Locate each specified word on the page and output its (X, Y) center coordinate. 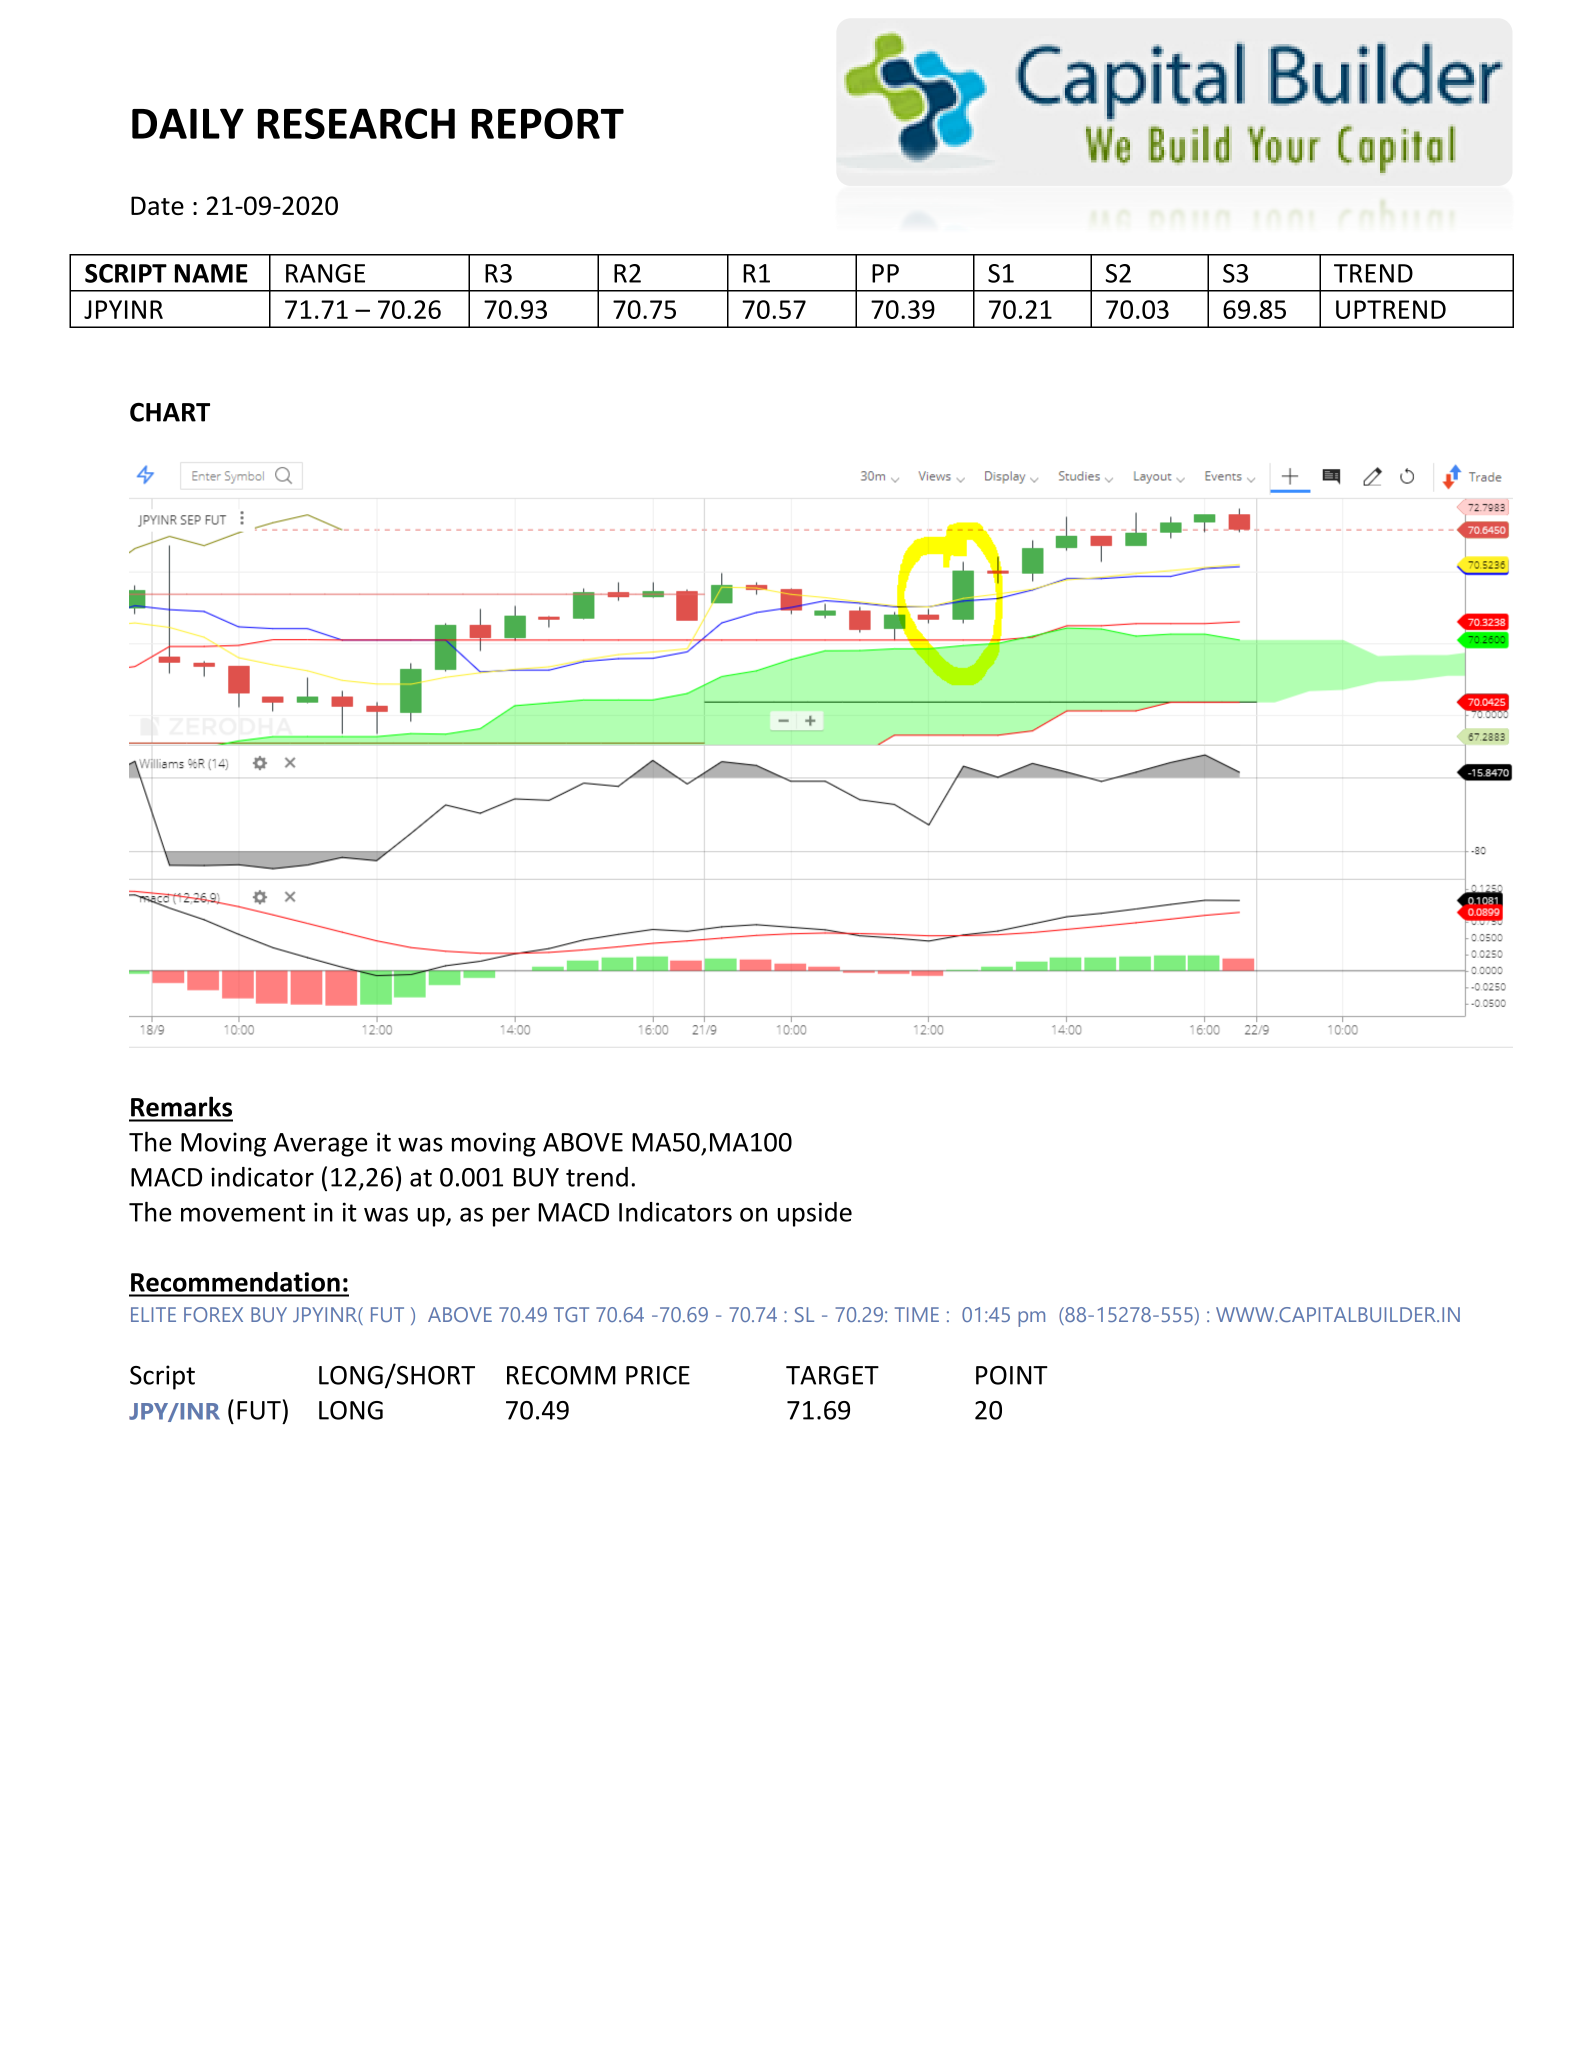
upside (815, 1214)
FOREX (213, 1314)
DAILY (188, 123)
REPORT (548, 123)
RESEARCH (356, 123)
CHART (170, 412)
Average (321, 1145)
